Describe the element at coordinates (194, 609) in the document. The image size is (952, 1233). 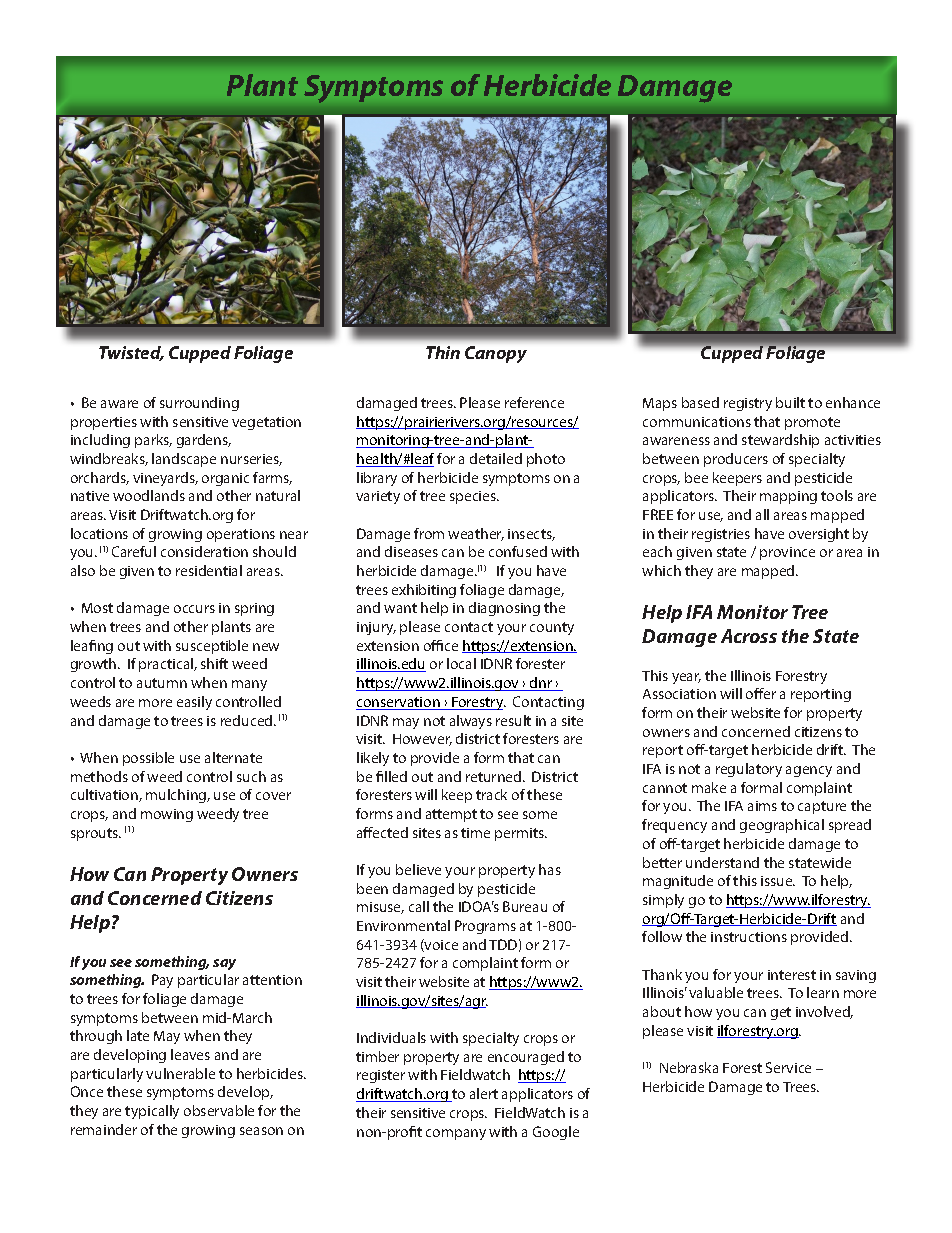
I see `occurs` at that location.
